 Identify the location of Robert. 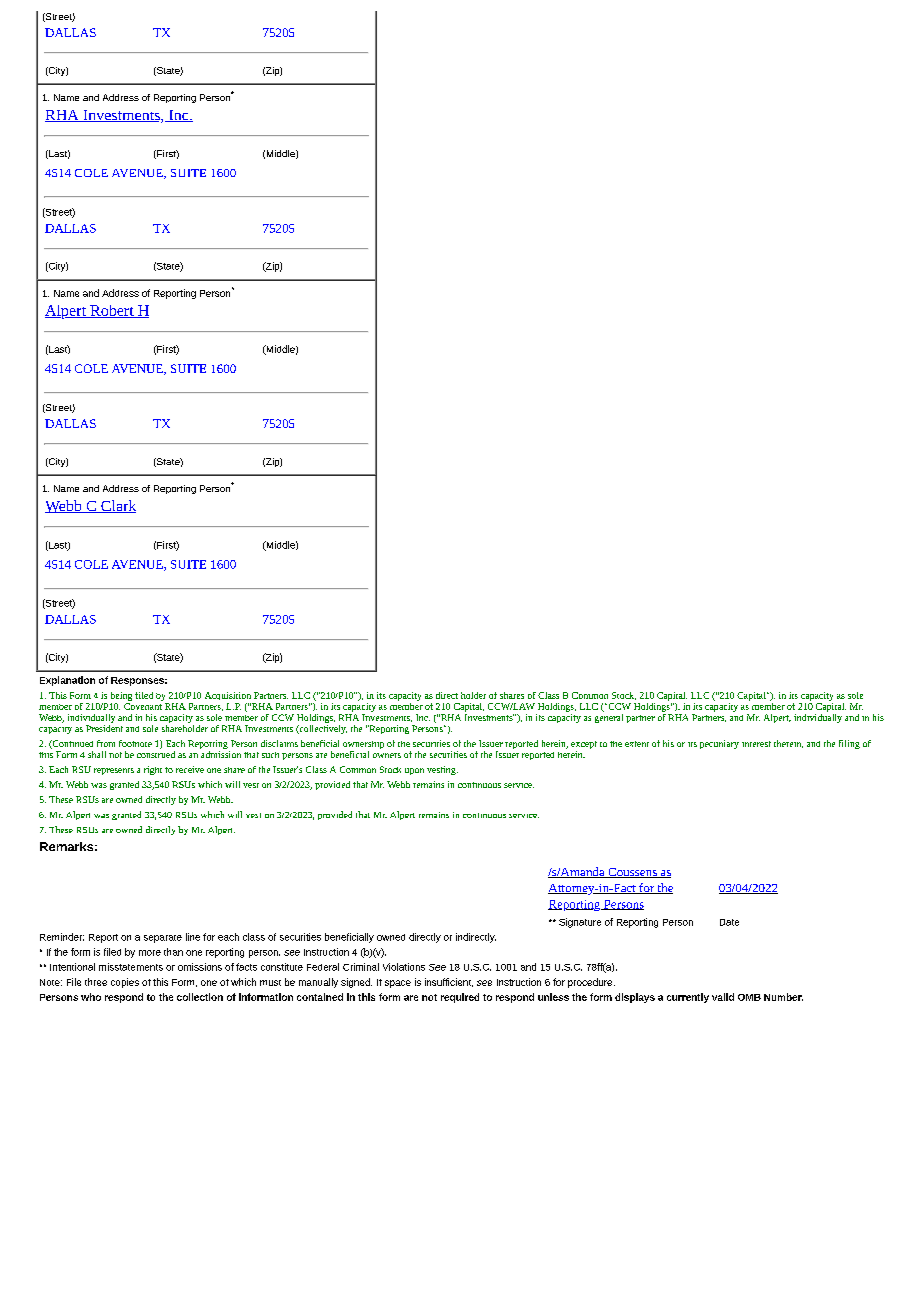
(112, 311).
